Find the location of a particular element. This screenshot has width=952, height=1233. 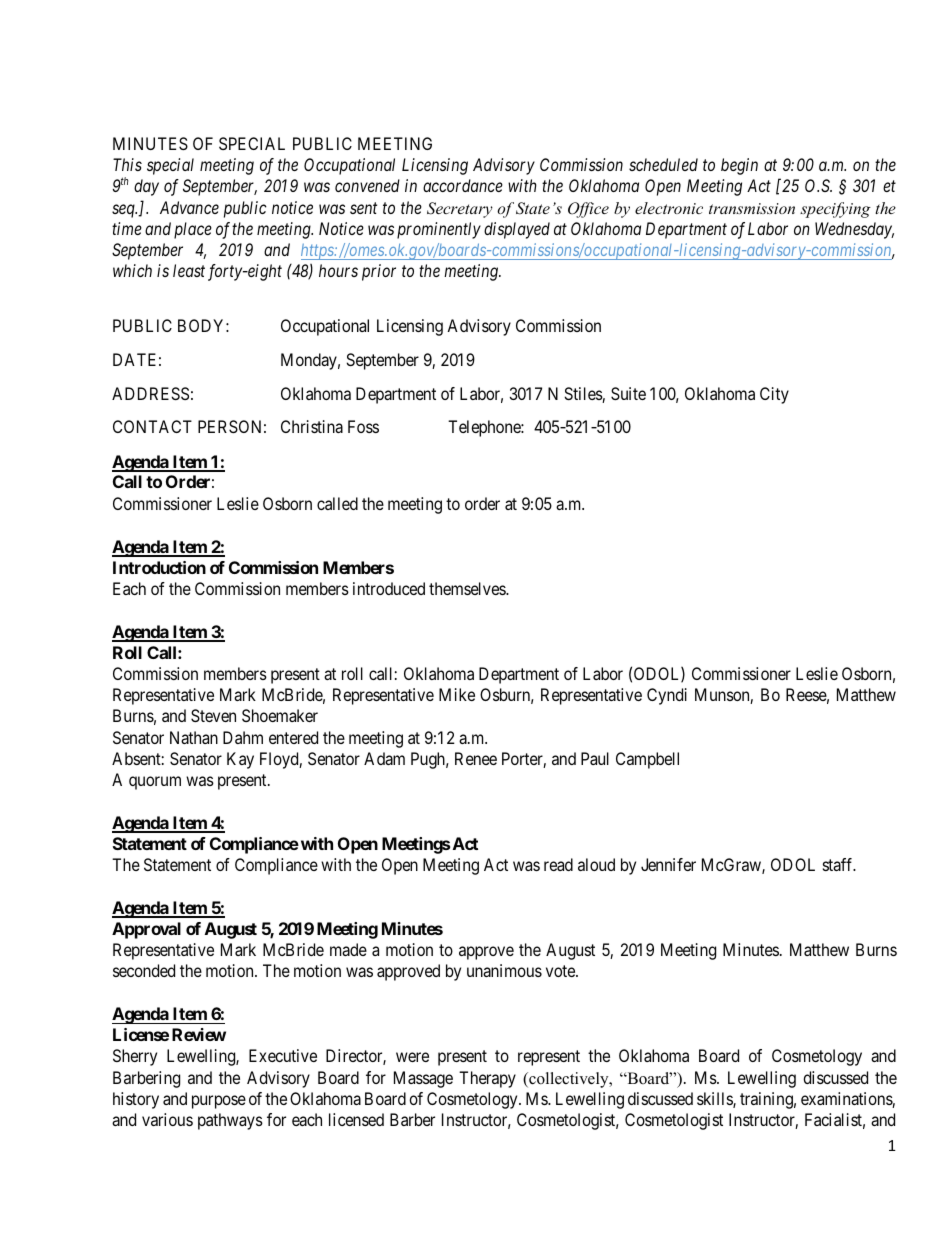

transmission is located at coordinates (752, 208).
